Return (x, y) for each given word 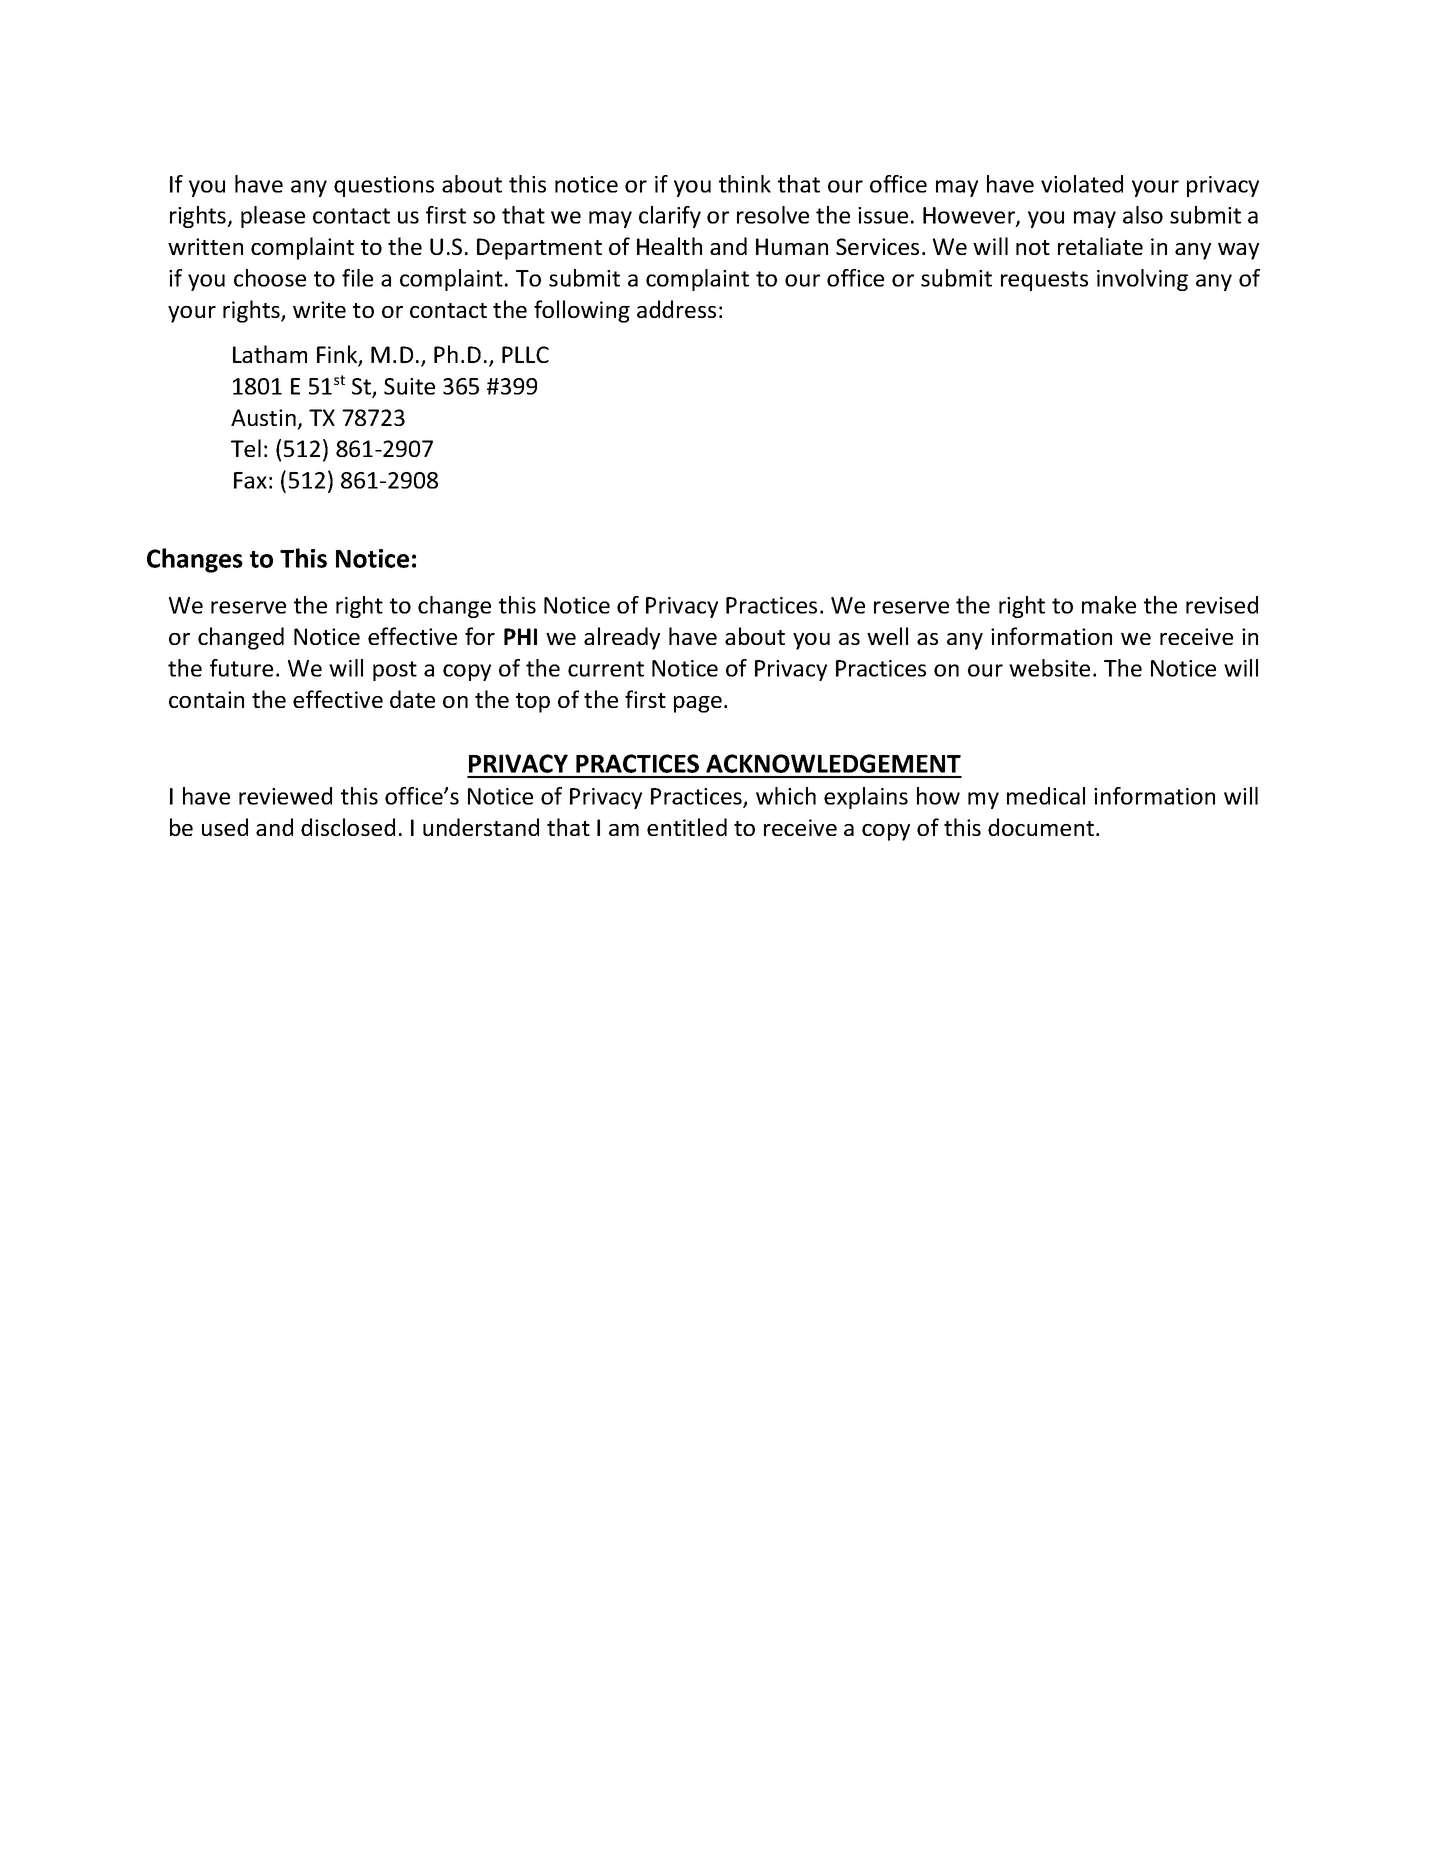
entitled (687, 827)
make (1109, 605)
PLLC (525, 354)
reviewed (285, 796)
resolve (773, 215)
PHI (520, 636)
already (622, 638)
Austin (263, 417)
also (1143, 215)
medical (1046, 796)
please (273, 217)
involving (1142, 280)
